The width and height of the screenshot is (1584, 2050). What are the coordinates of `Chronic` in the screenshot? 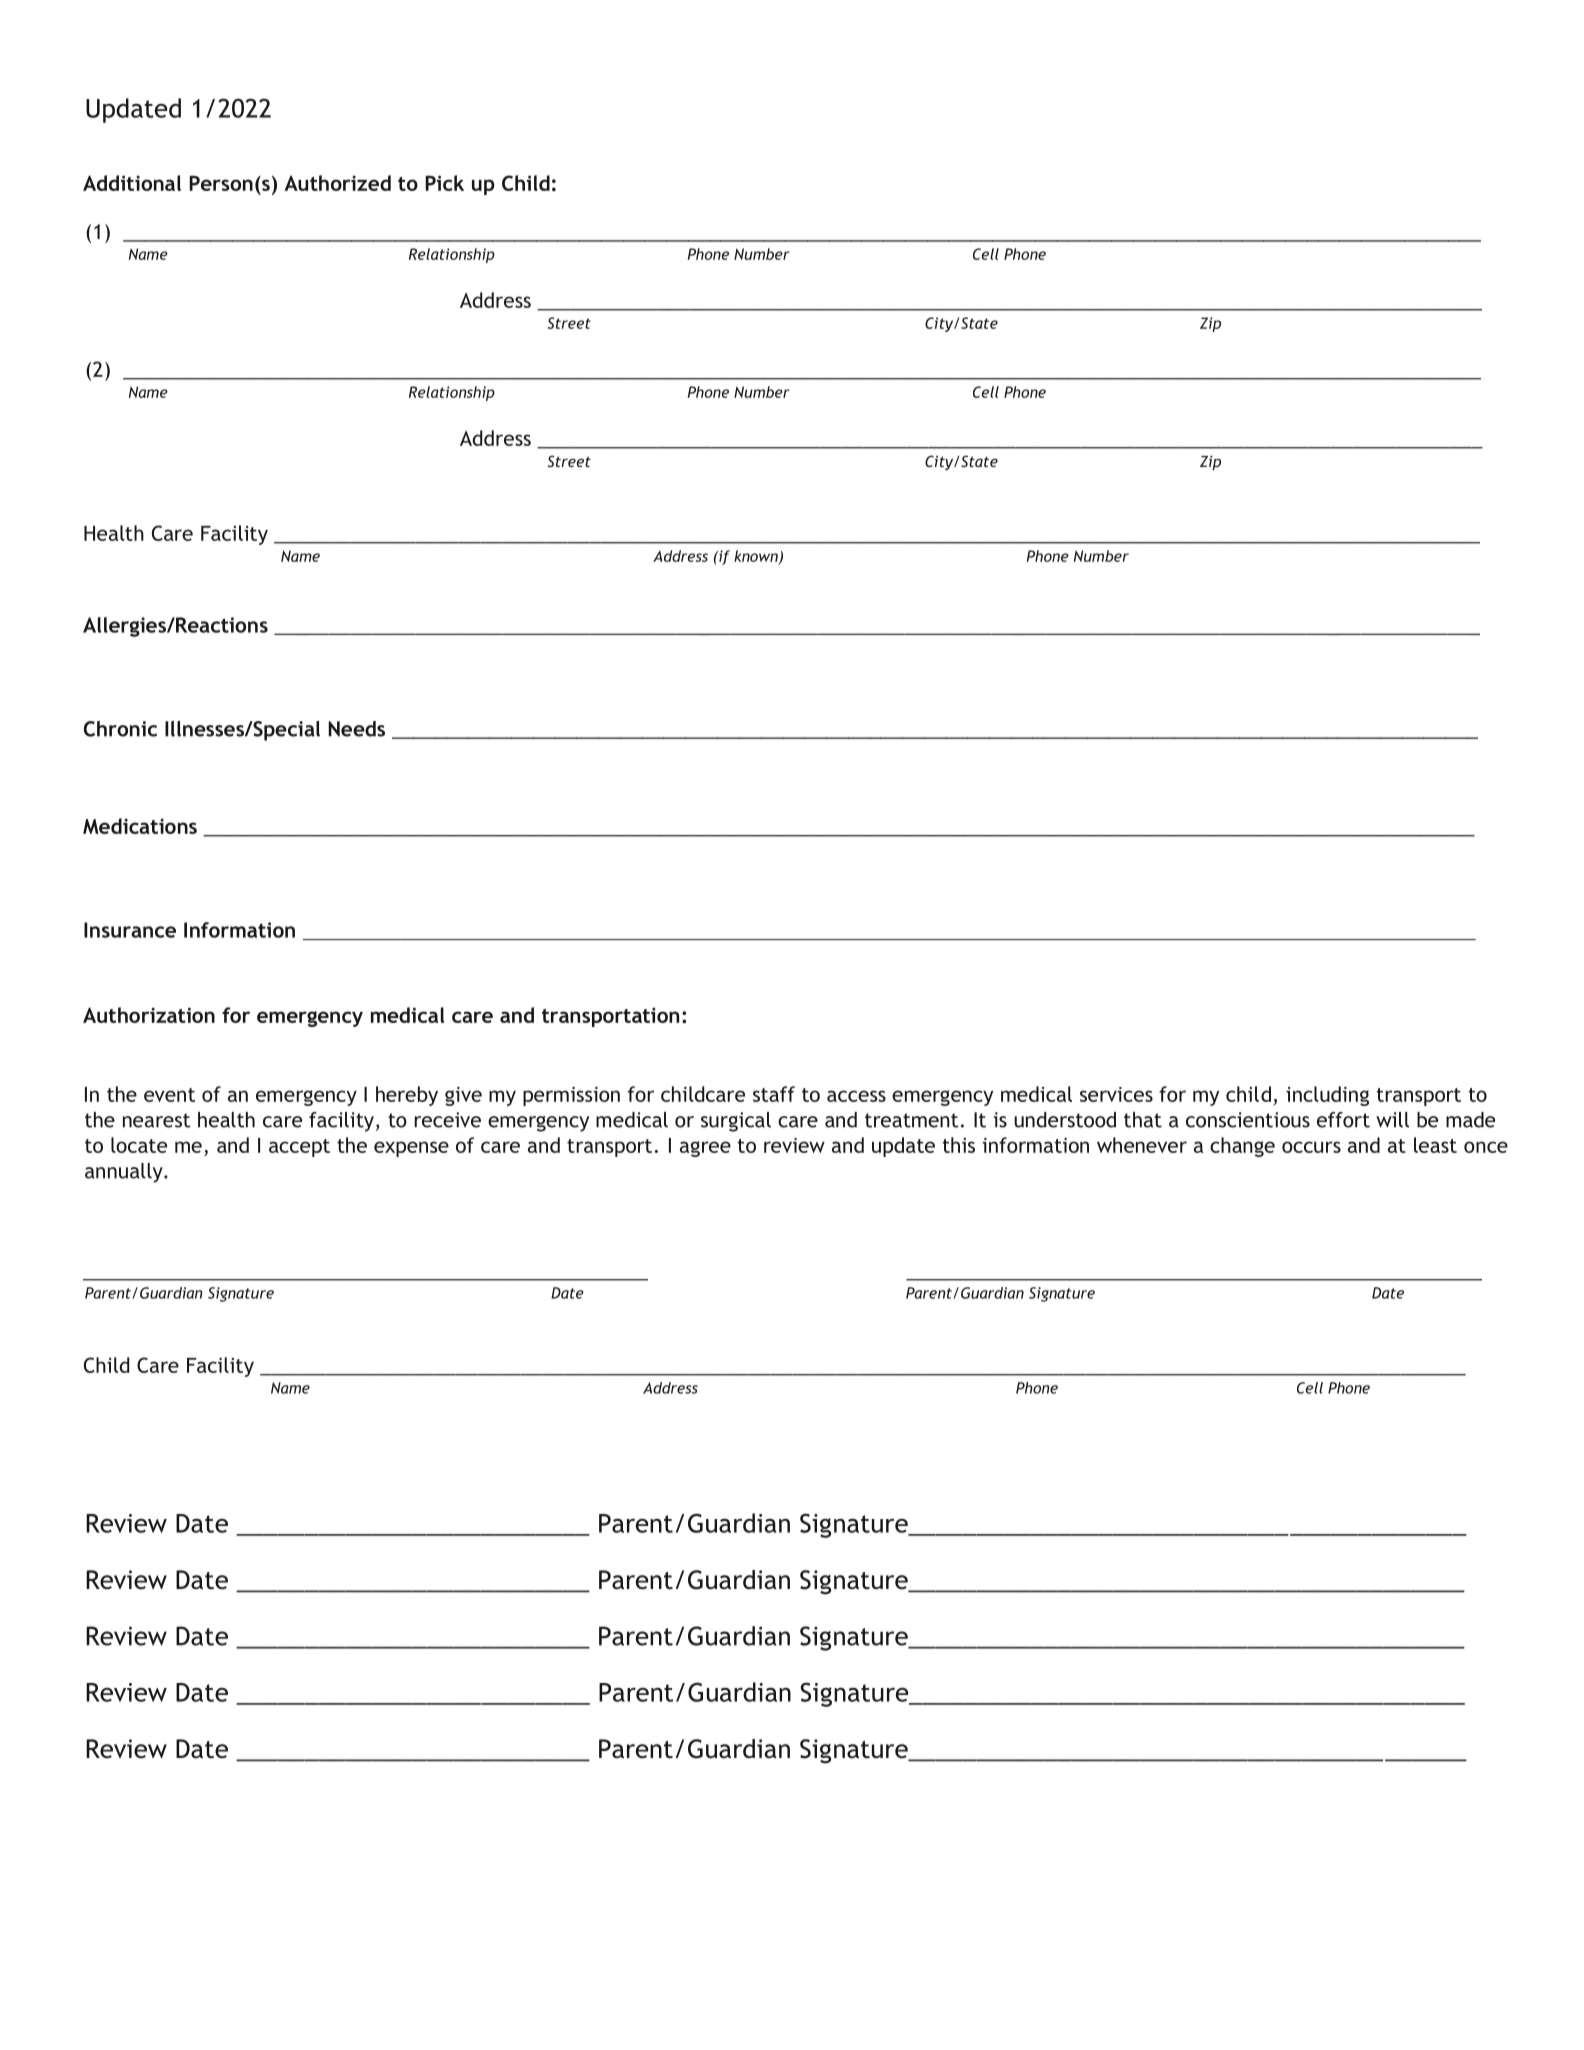 It's located at (120, 729).
